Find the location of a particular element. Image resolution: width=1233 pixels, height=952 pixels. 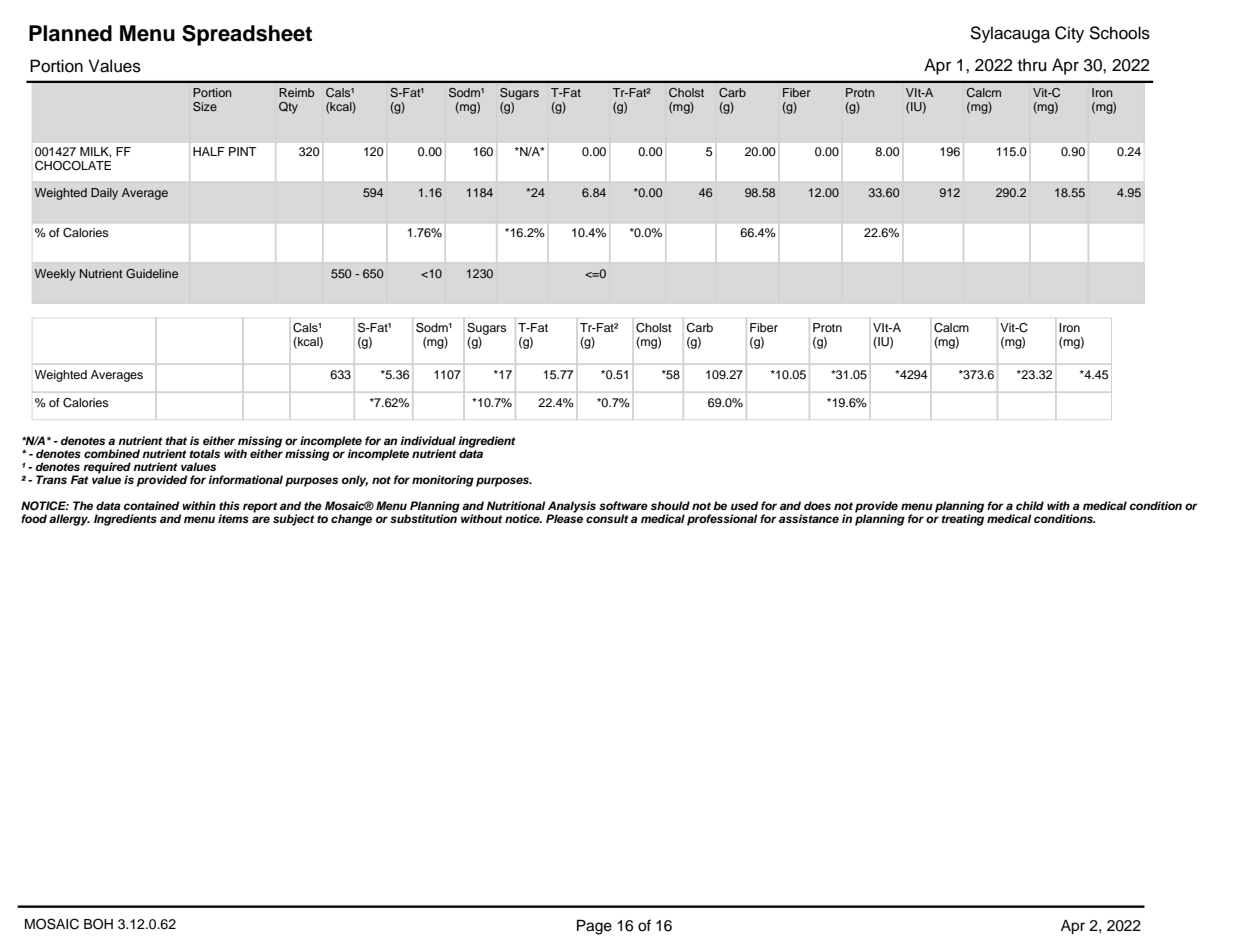

required is located at coordinates (107, 469).
